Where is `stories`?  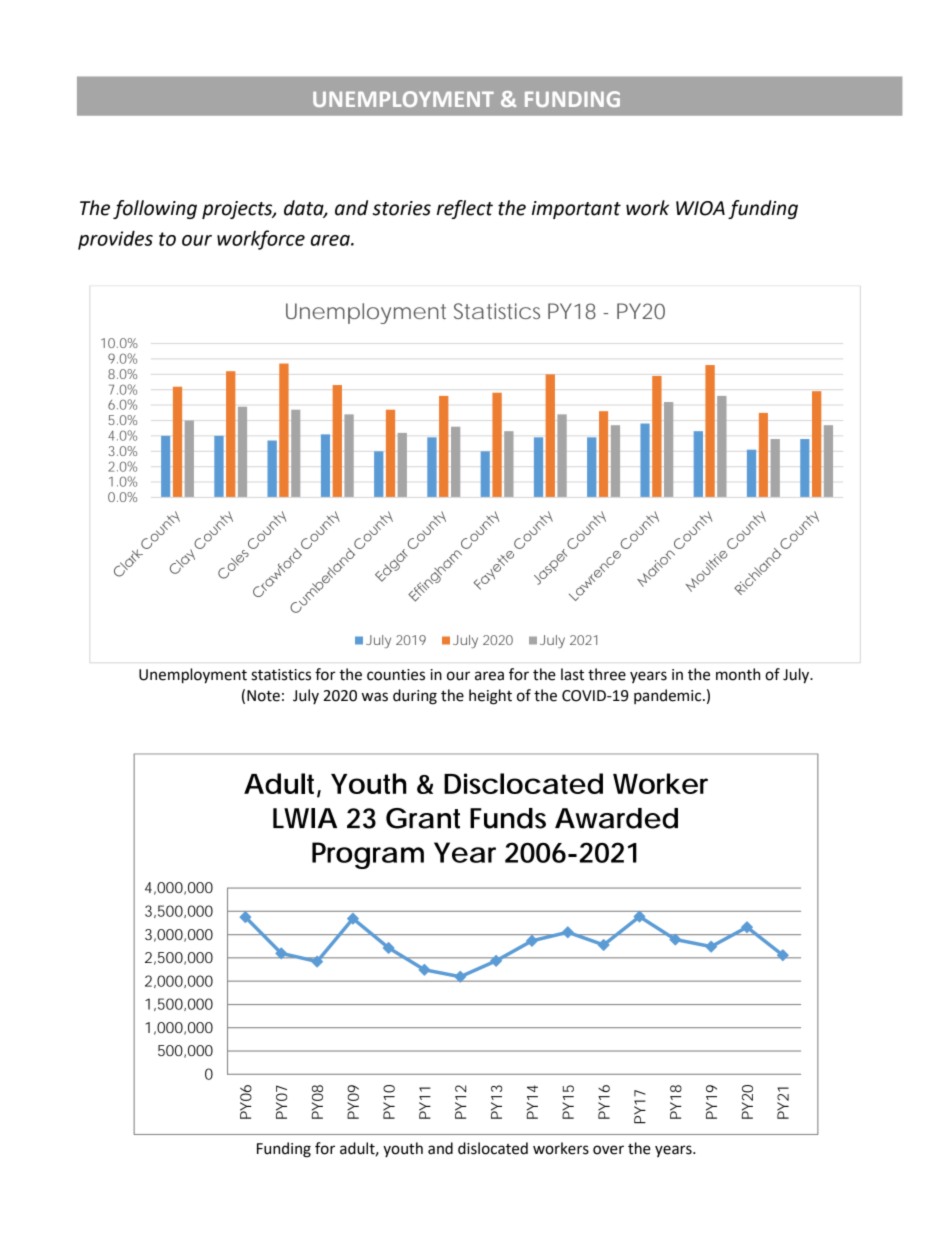 stories is located at coordinates (402, 208).
